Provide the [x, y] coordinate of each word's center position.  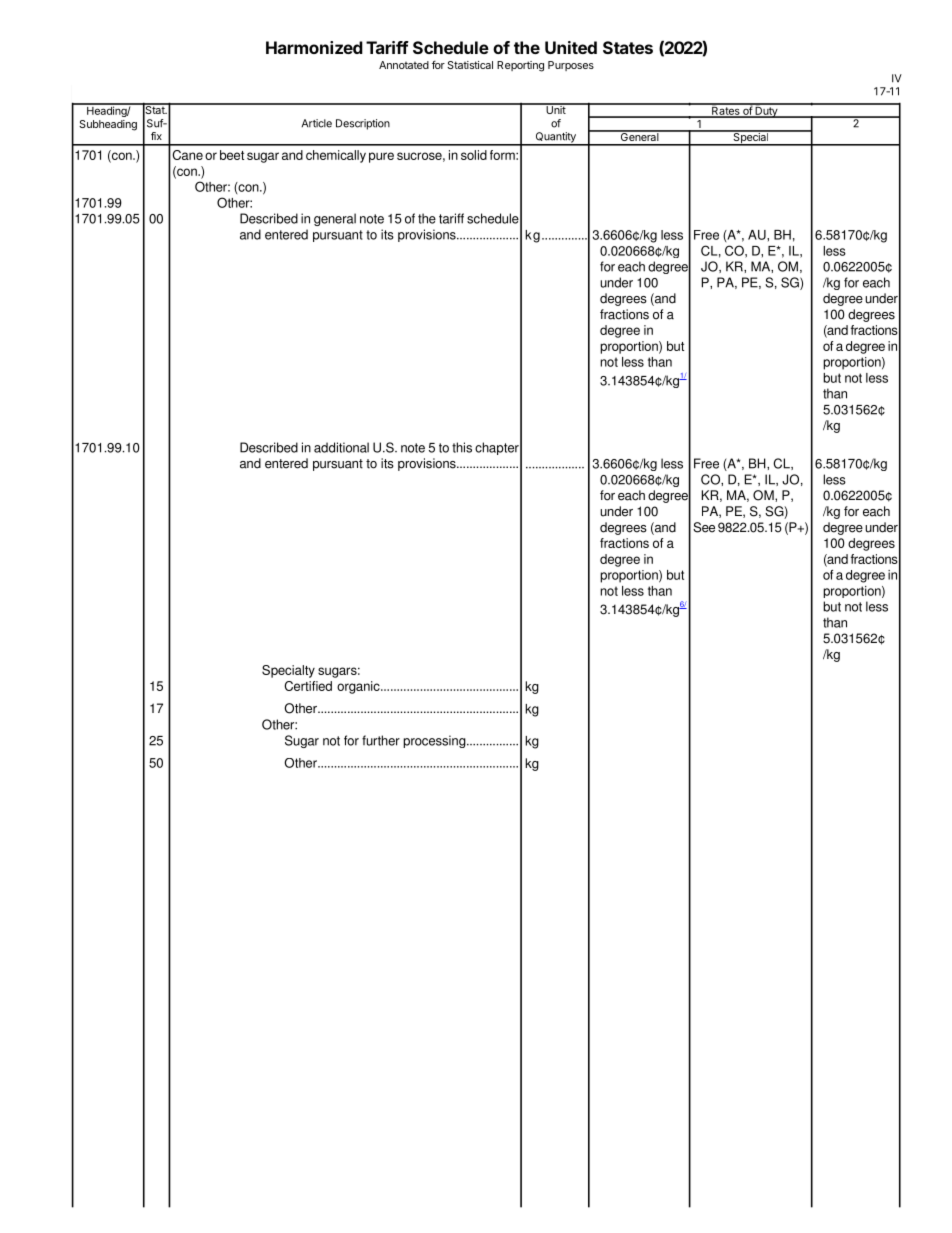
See [704, 527]
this [462, 447]
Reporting [520, 66]
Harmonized [314, 47]
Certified [308, 686]
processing [435, 741]
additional [341, 447]
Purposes [571, 66]
